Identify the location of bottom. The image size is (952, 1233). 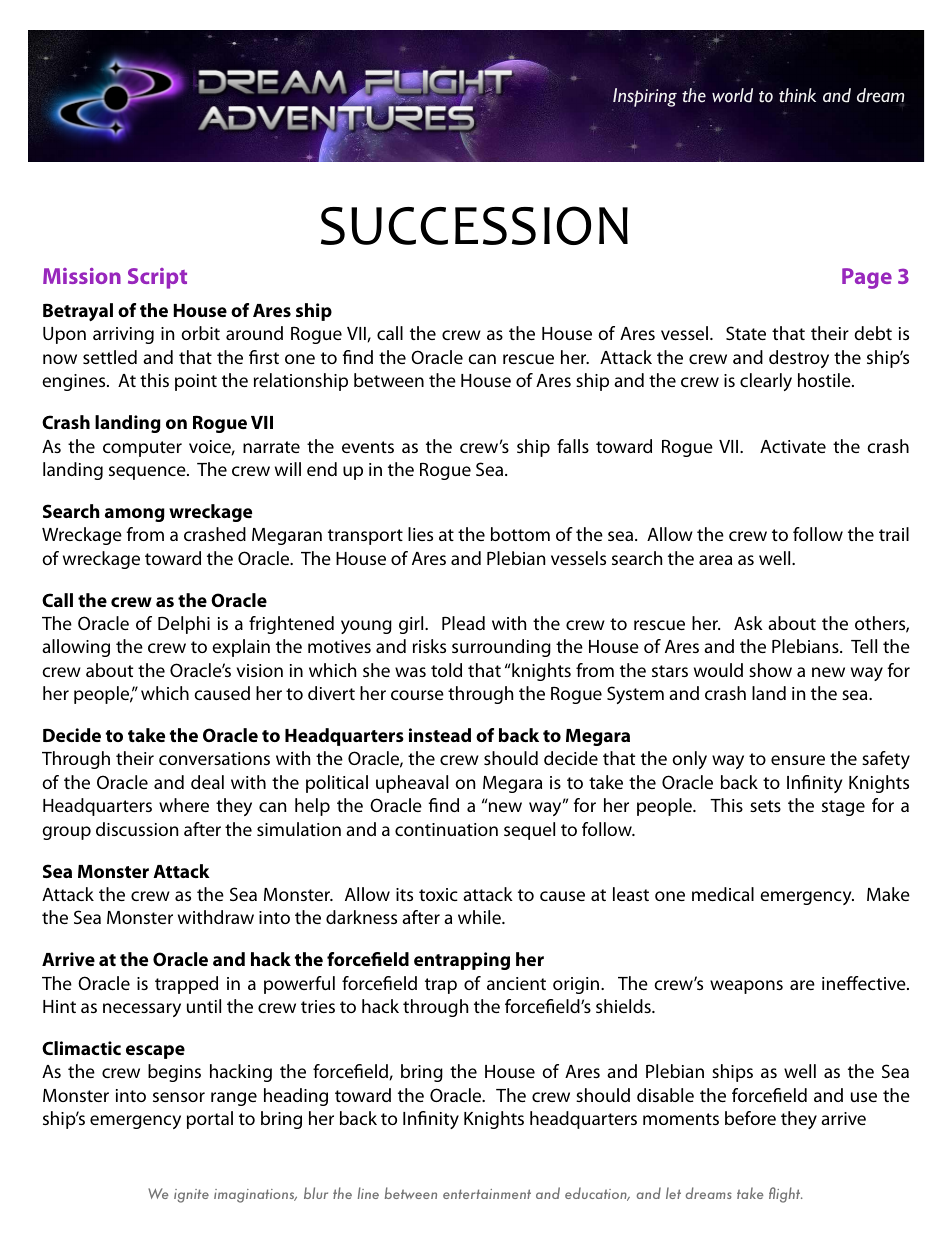
(520, 534).
